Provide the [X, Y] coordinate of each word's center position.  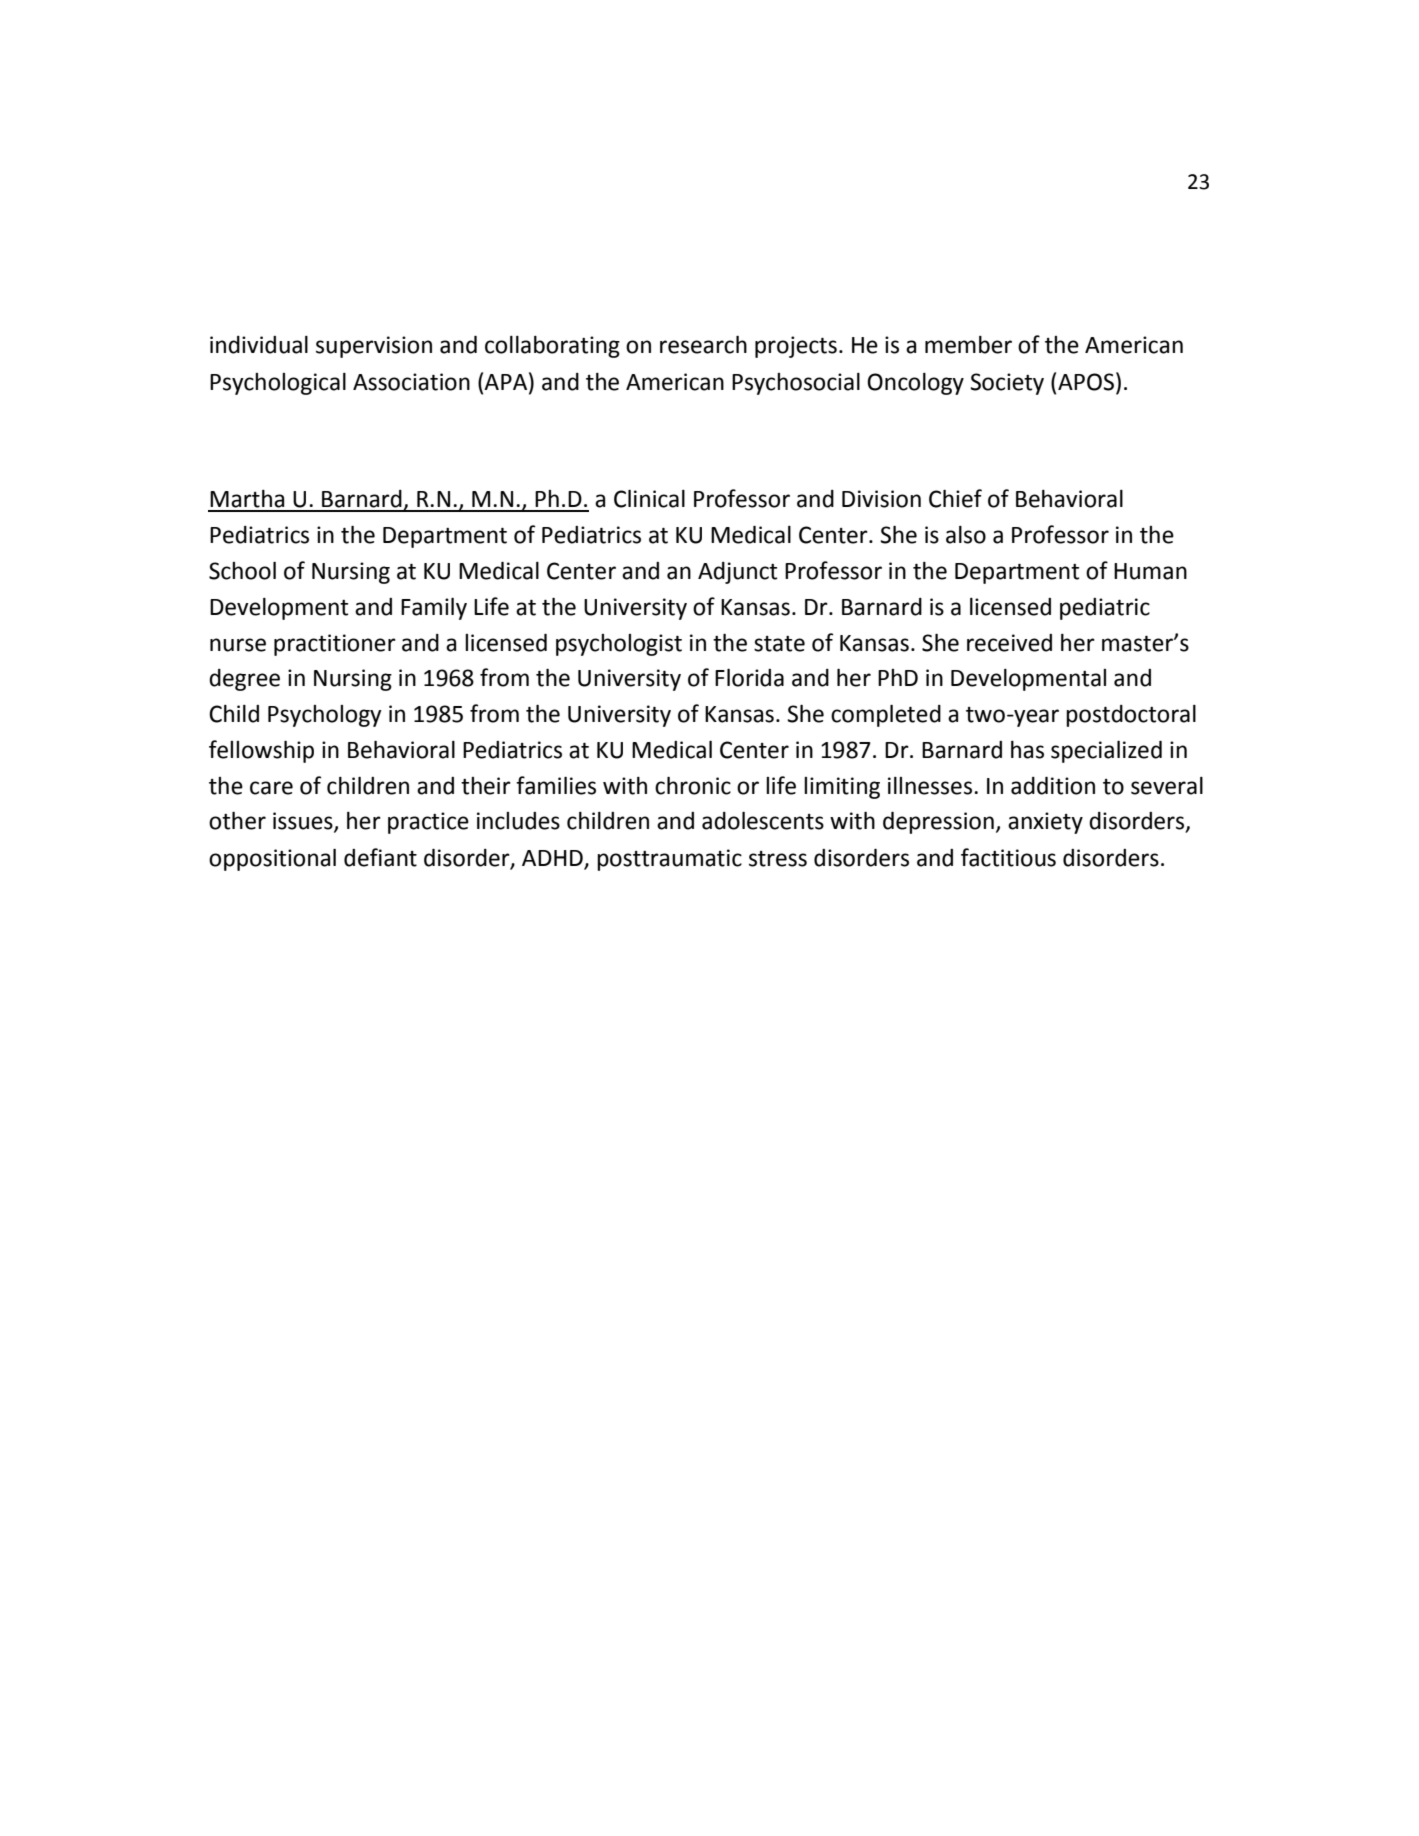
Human [1150, 571]
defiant [380, 857]
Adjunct [737, 573]
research [703, 345]
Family [434, 609]
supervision [374, 347]
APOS [1086, 382]
